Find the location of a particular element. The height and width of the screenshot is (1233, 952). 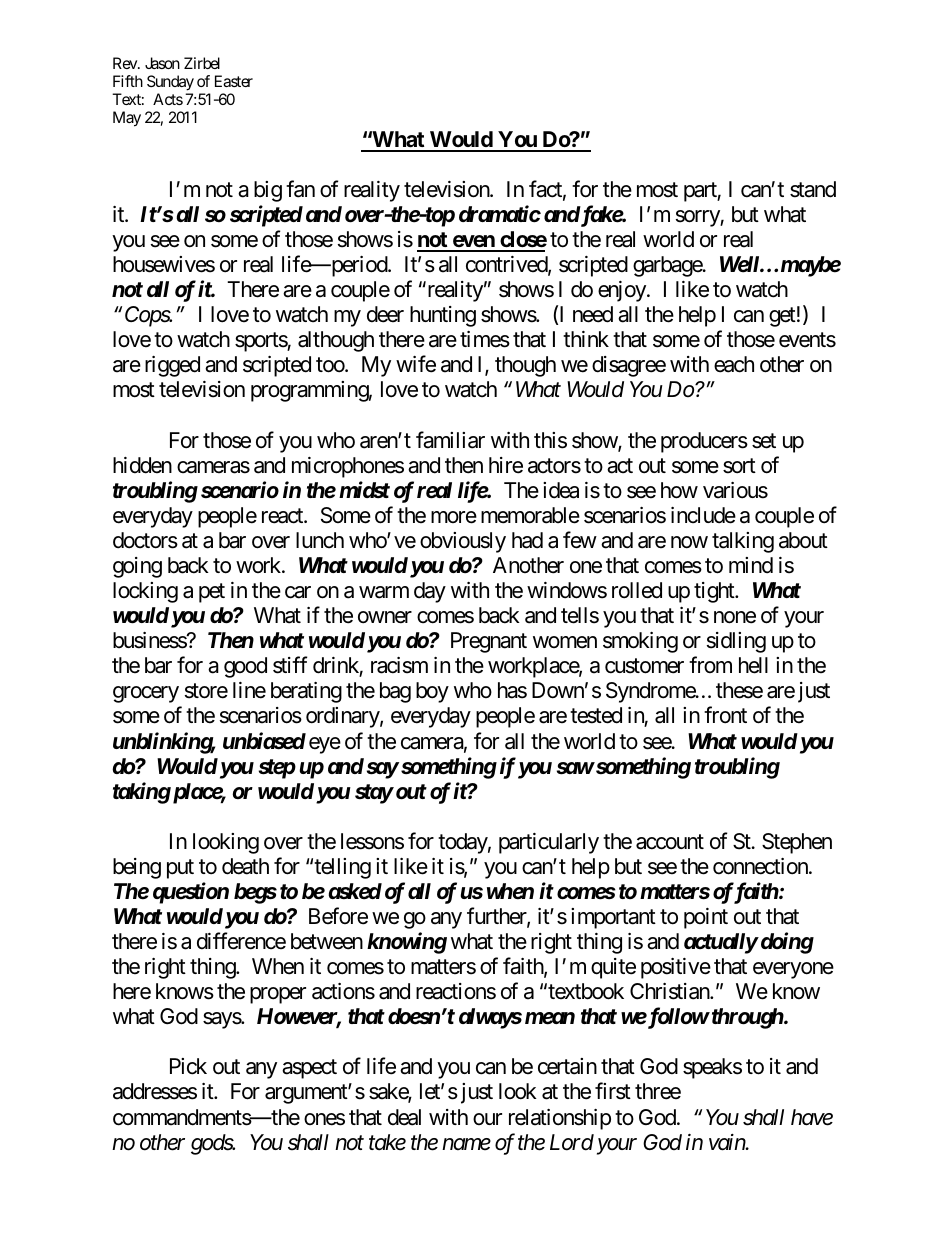

unbiased is located at coordinates (264, 741).
